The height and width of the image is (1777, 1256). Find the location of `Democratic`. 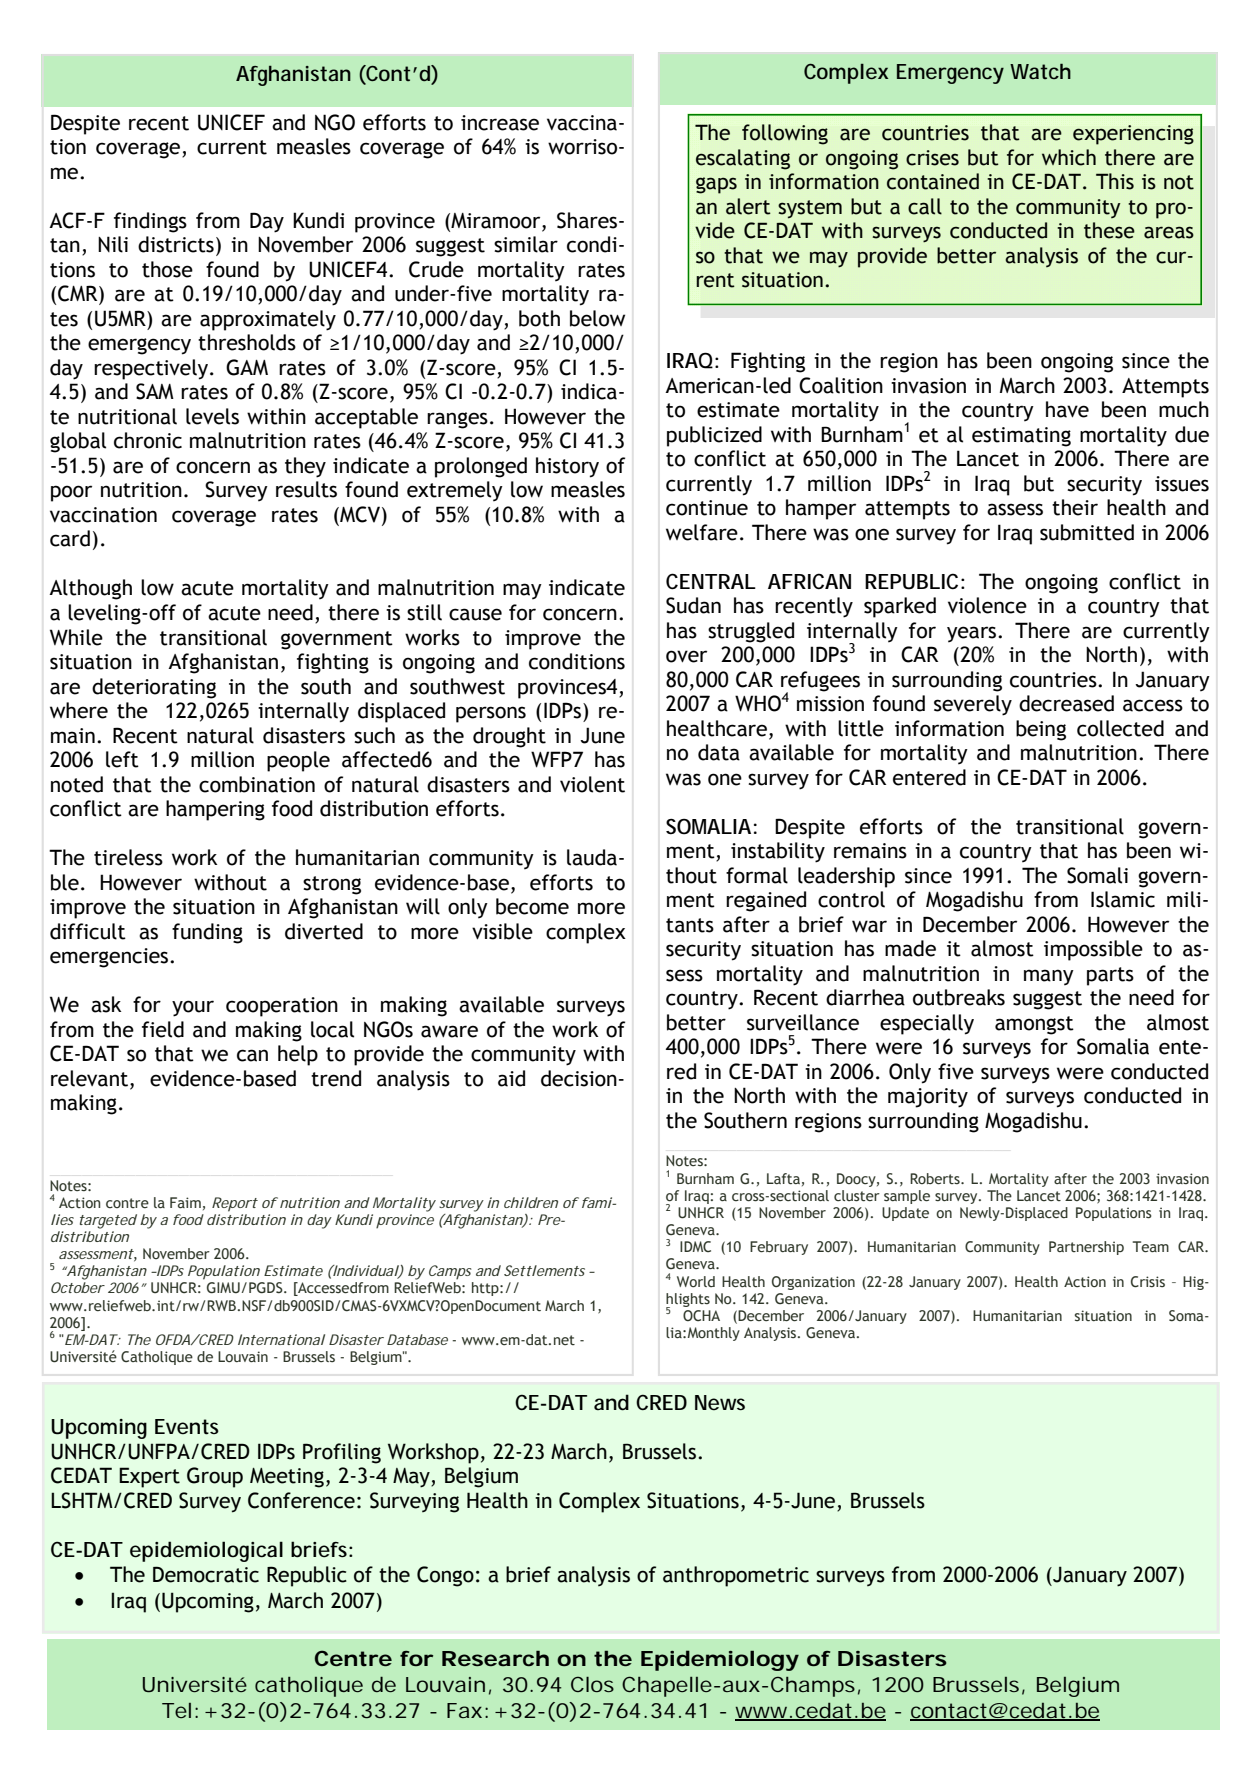

Democratic is located at coordinates (206, 1574).
